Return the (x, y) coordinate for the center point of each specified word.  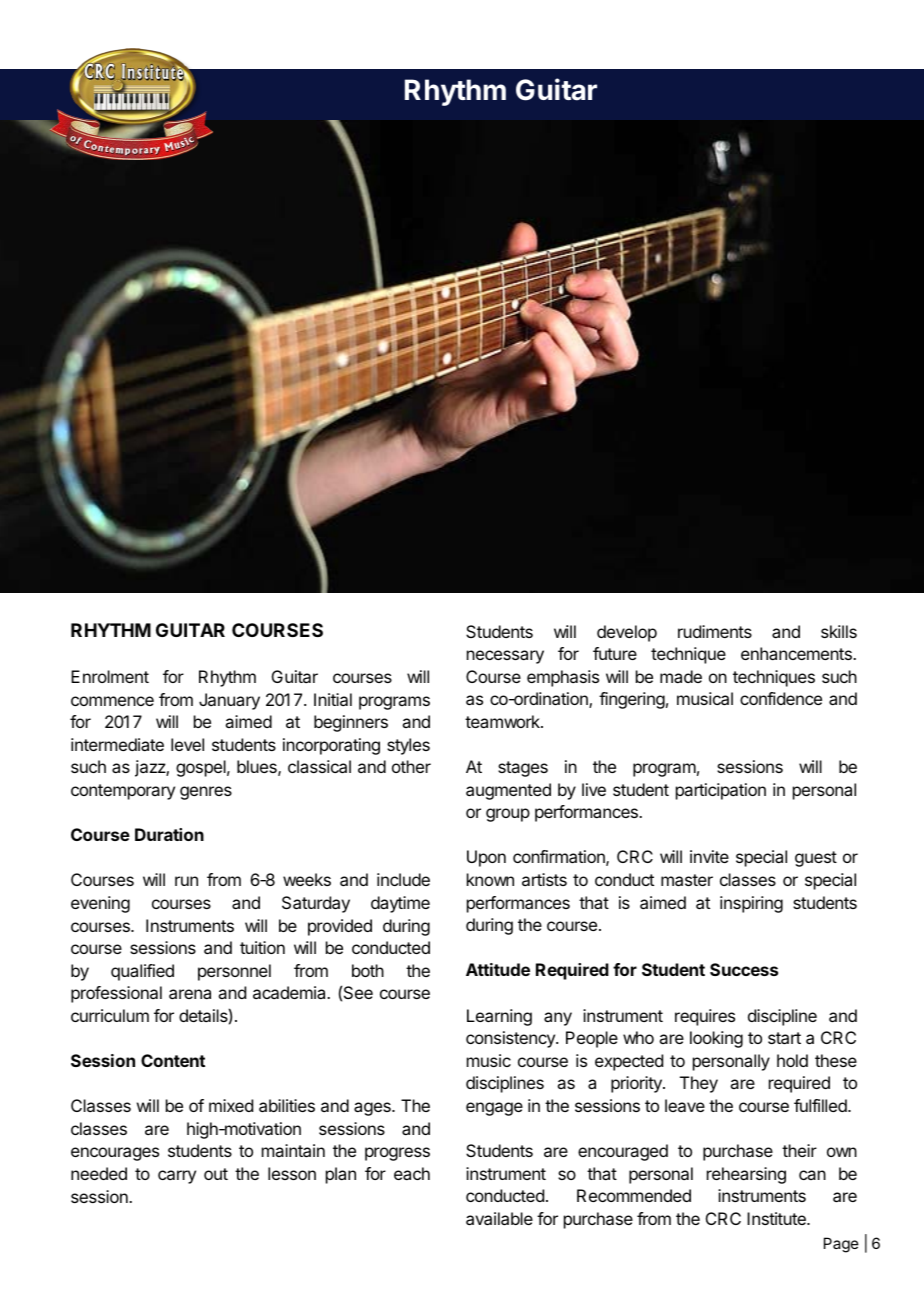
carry (177, 1177)
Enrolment (110, 676)
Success (744, 969)
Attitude (498, 969)
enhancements (797, 653)
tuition (262, 947)
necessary (505, 657)
